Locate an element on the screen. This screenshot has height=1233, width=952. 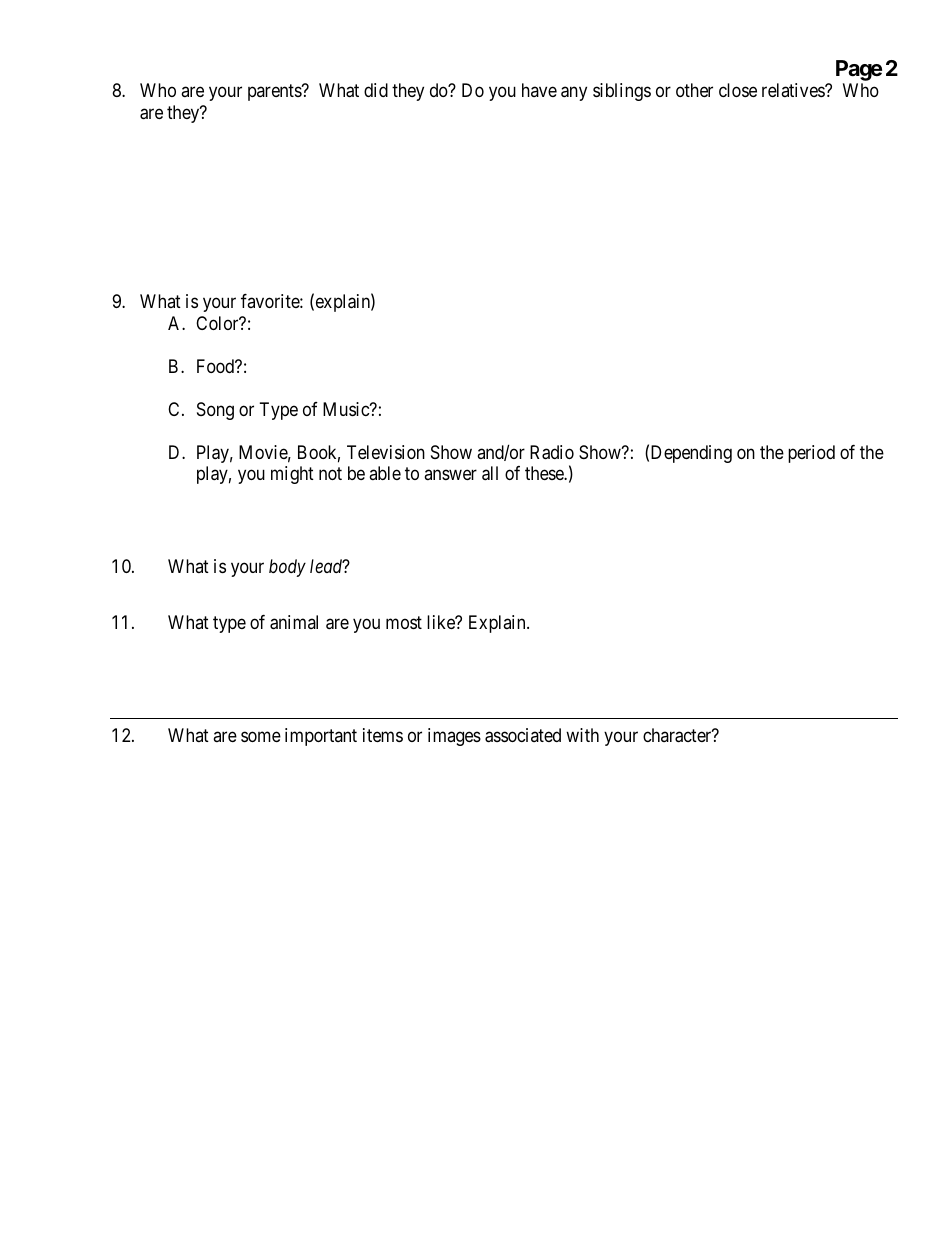
might is located at coordinates (292, 475).
